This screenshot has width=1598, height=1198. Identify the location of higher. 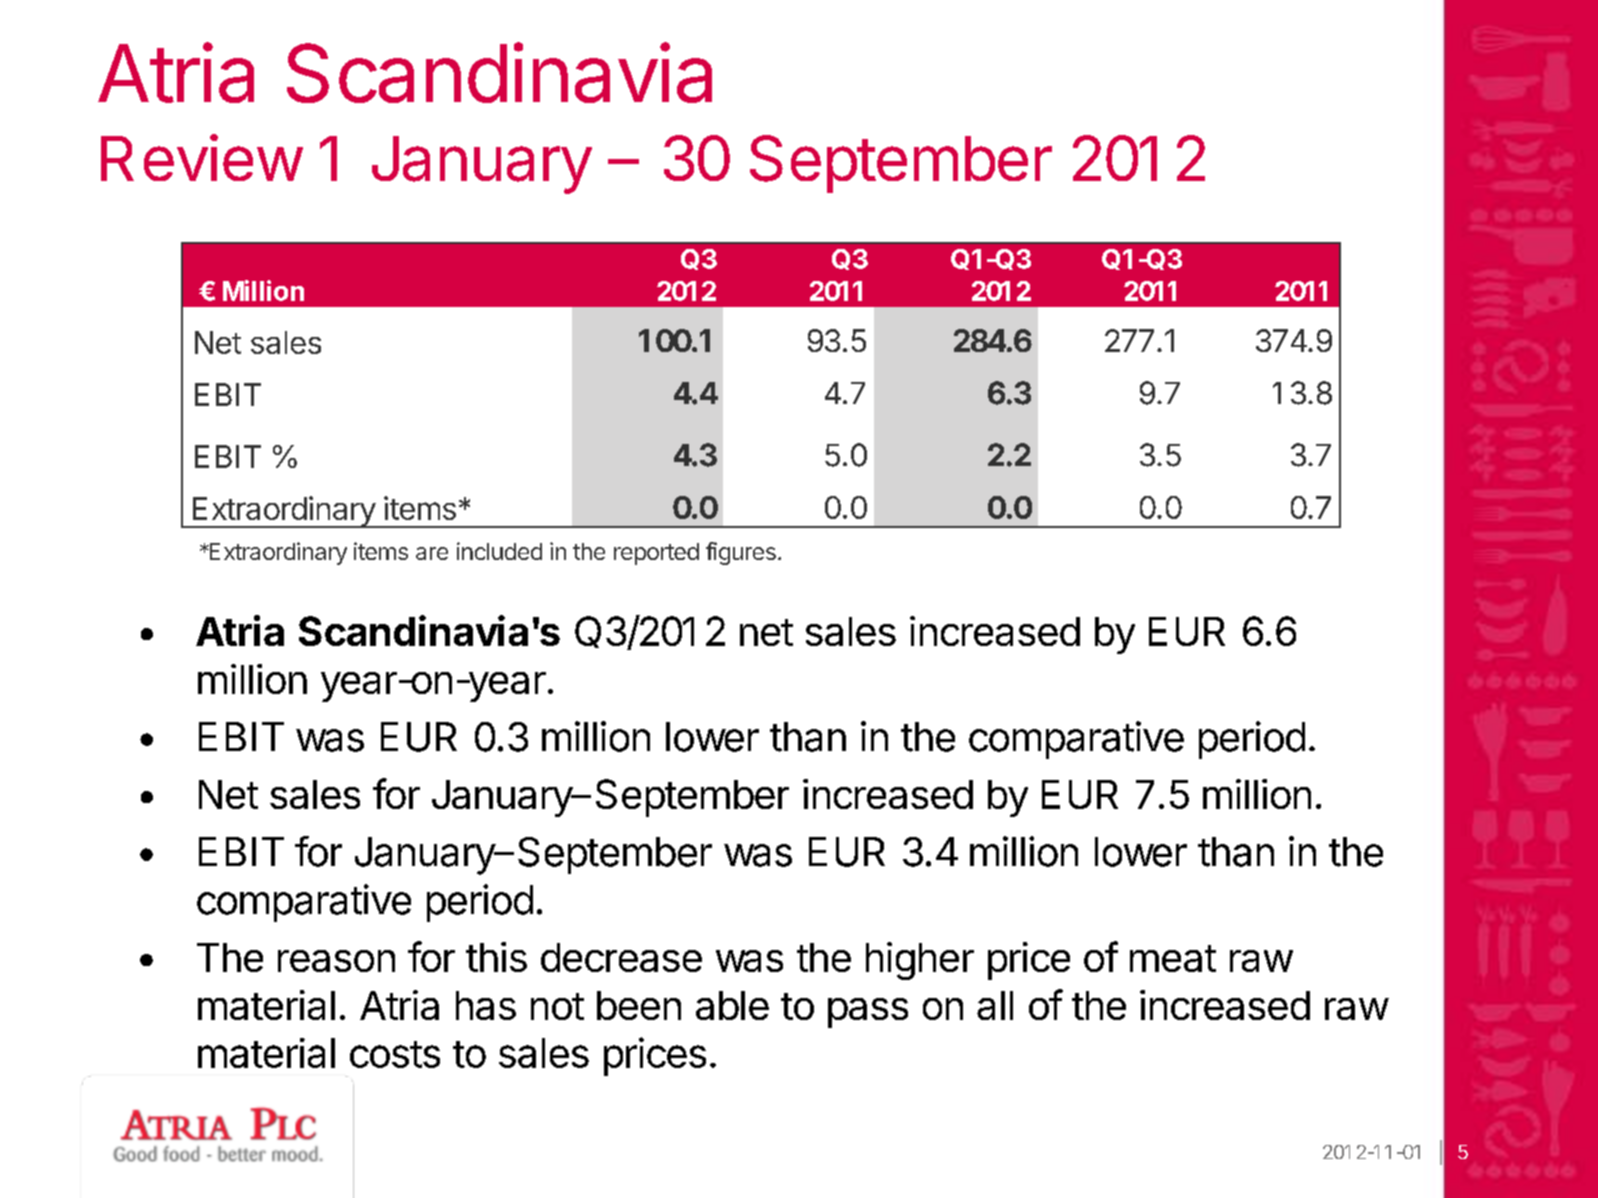
(920, 961).
